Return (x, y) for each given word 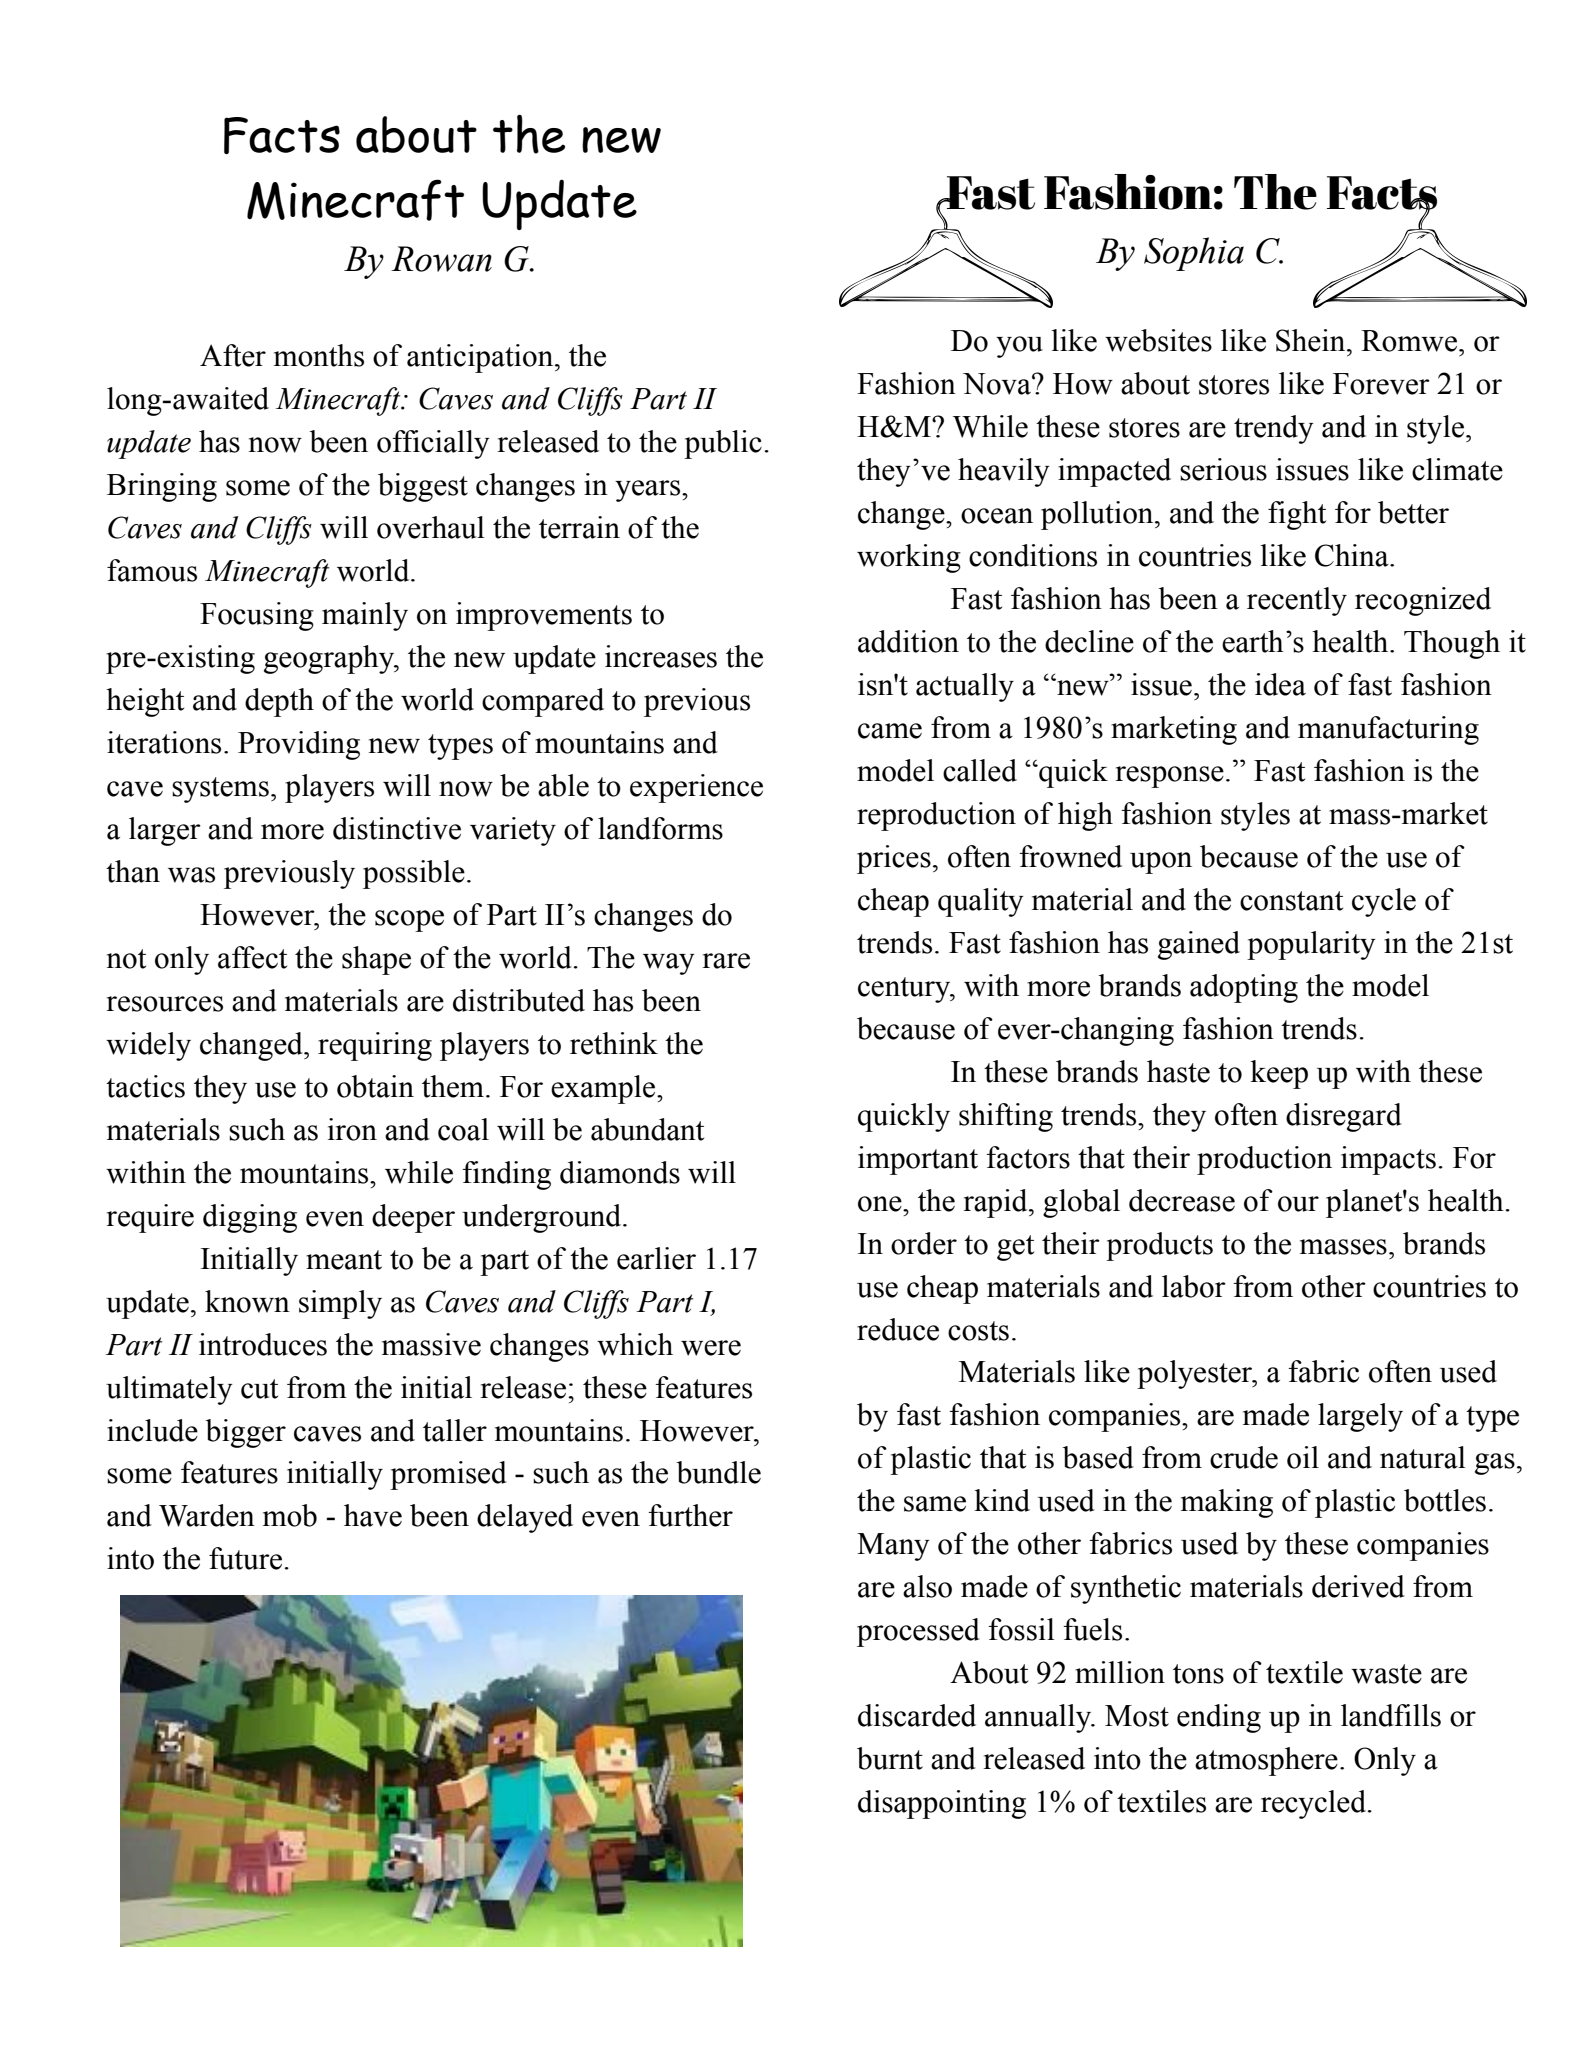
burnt (890, 1758)
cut (259, 1389)
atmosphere (1266, 1761)
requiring (375, 1046)
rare (726, 961)
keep (1279, 1074)
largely (1360, 1417)
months (319, 355)
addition (908, 641)
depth (279, 702)
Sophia (1194, 254)
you (1019, 347)
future (245, 1558)
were (711, 1348)
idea (1280, 684)
